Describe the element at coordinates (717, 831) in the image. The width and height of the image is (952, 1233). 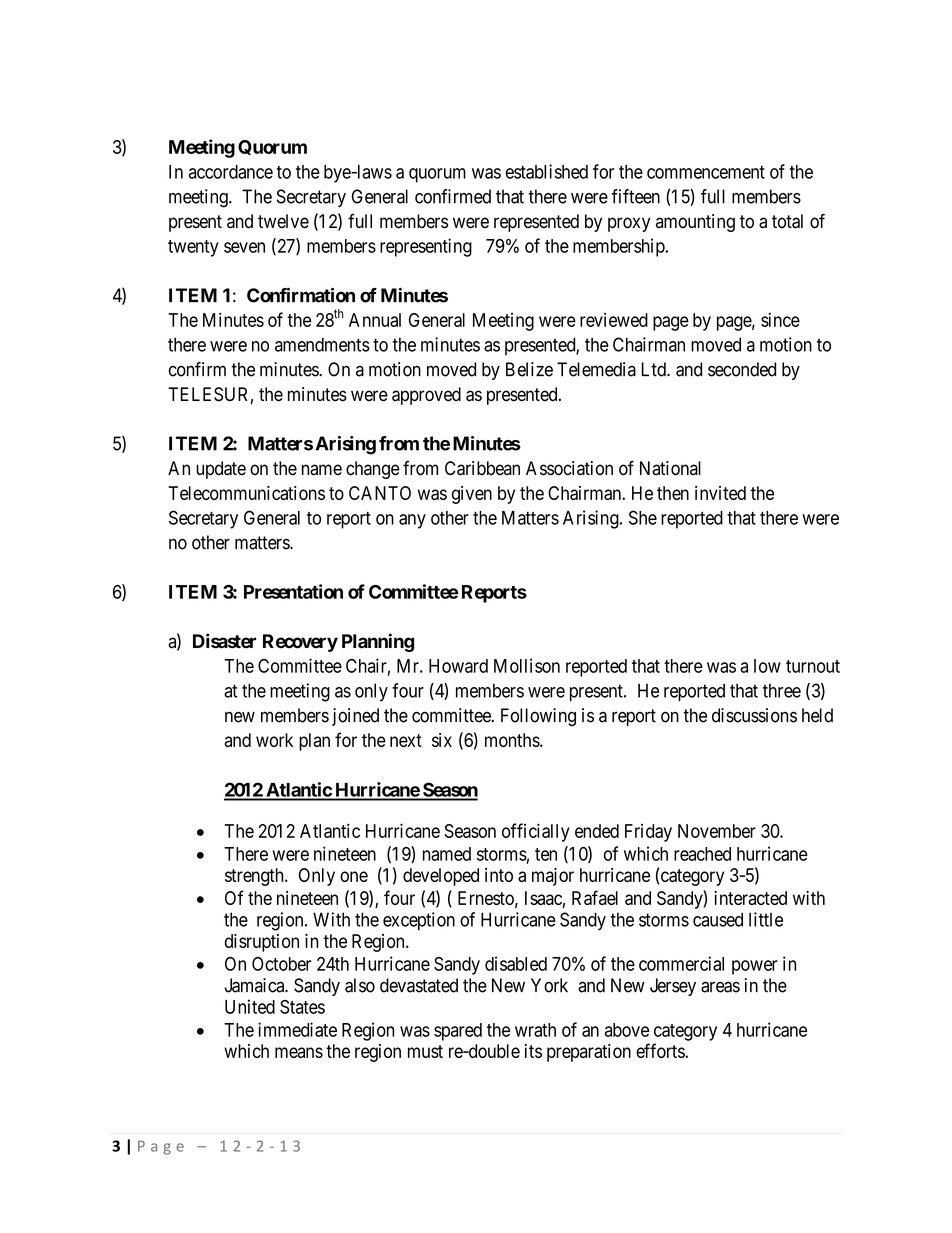
I see `November` at that location.
